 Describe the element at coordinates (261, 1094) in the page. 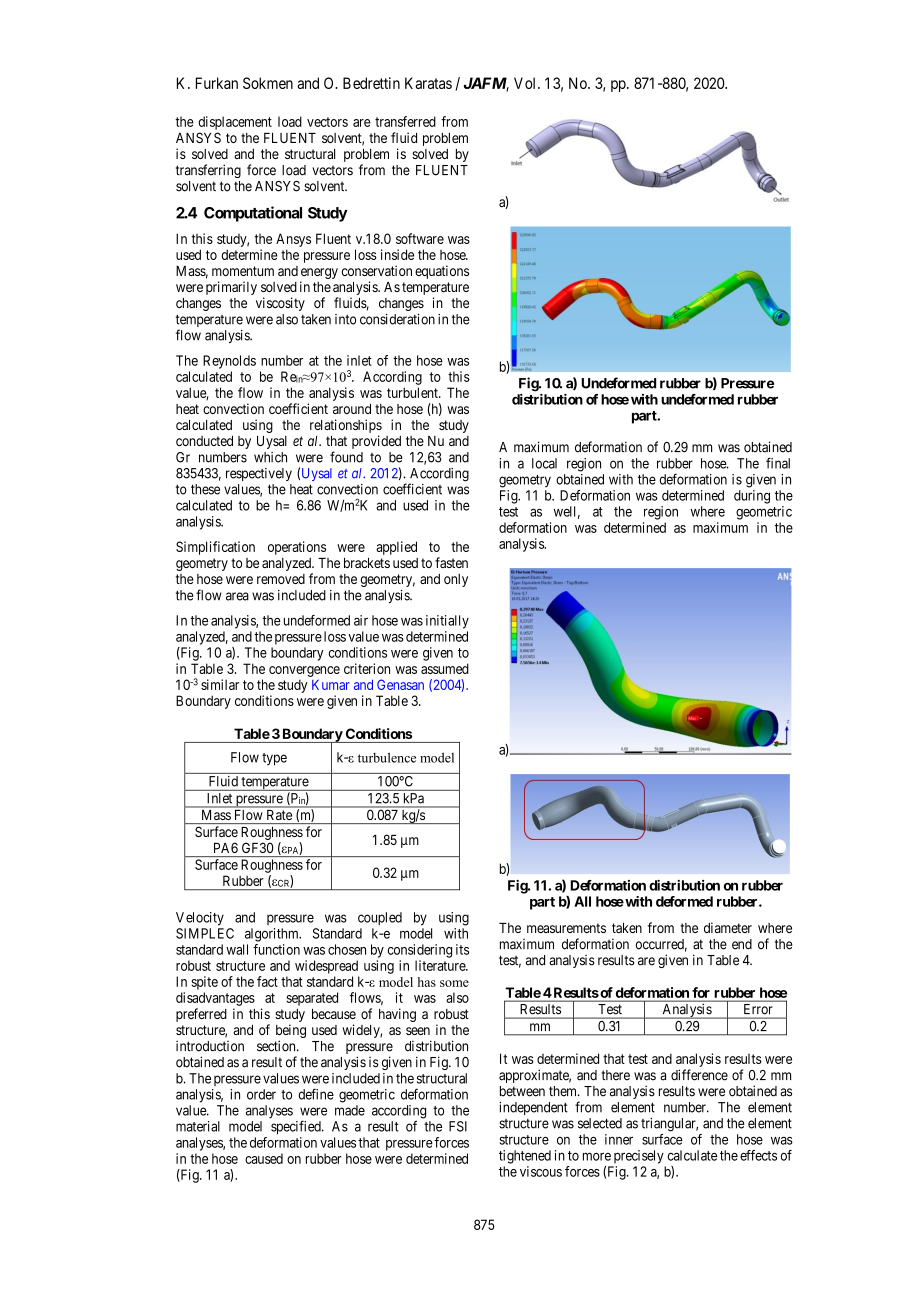

I see `order` at that location.
